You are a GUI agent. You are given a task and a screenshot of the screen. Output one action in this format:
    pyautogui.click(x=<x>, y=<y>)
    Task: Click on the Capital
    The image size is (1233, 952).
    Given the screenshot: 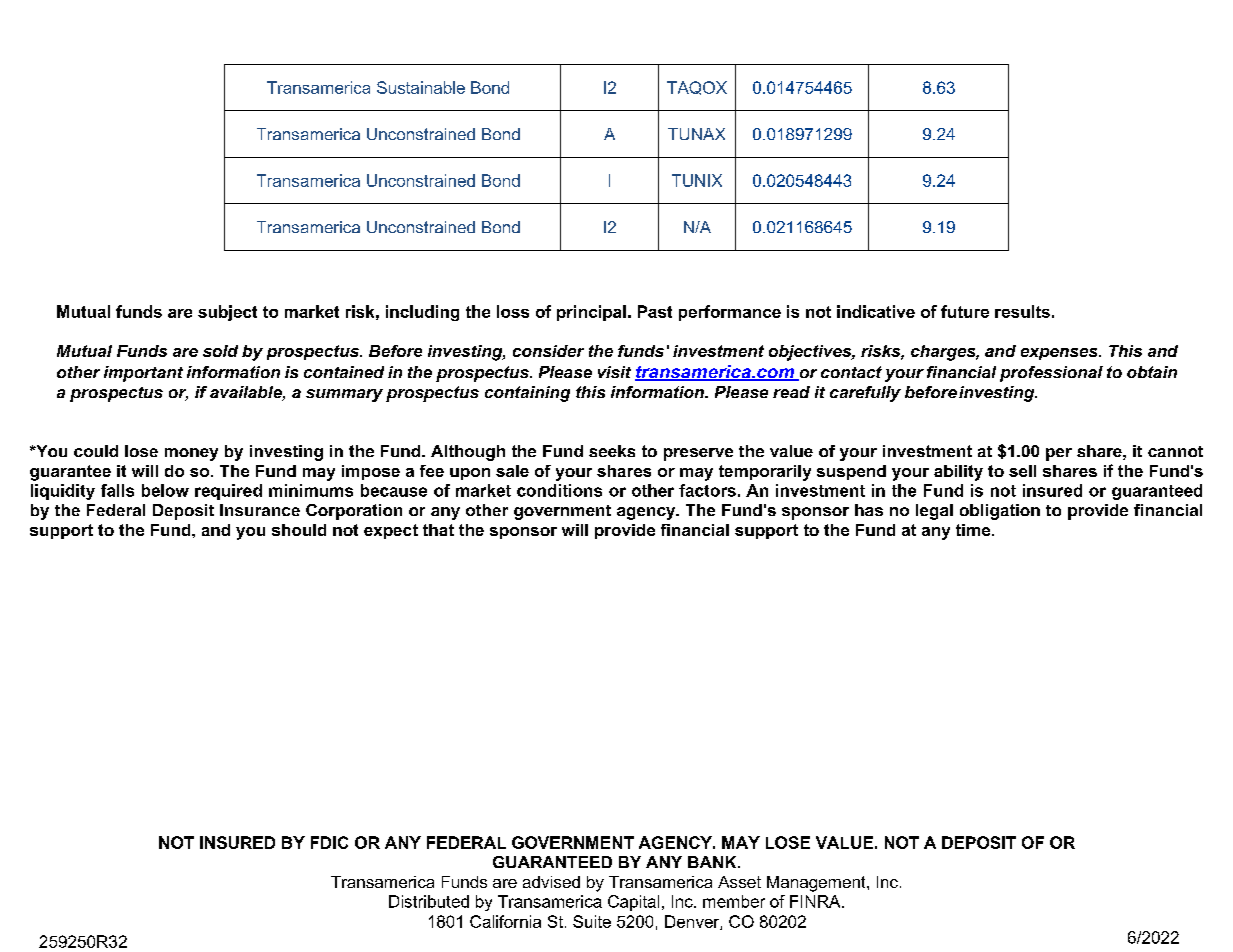 What is the action you would take?
    pyautogui.click(x=633, y=903)
